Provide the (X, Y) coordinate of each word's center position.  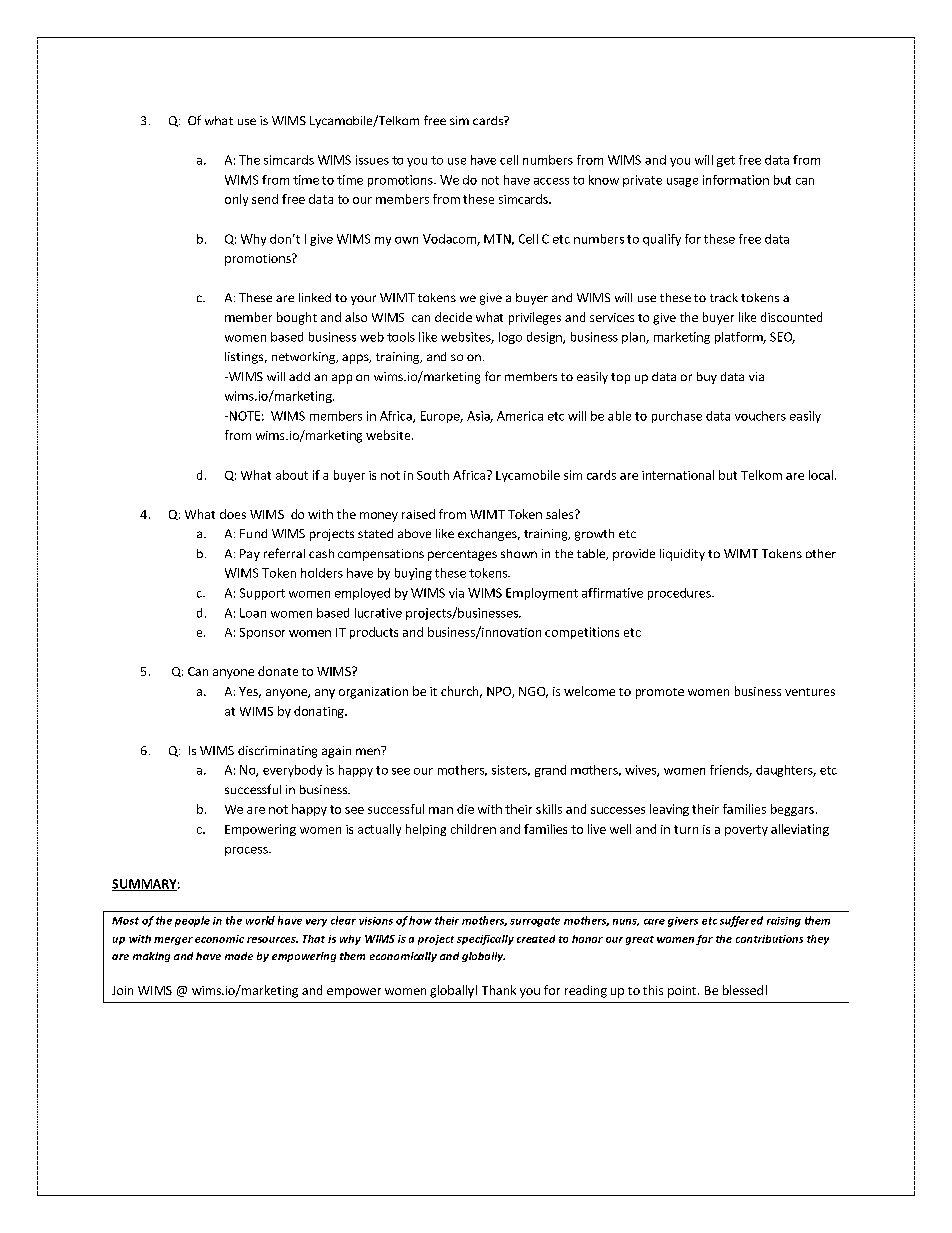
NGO (533, 692)
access (551, 181)
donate (278, 671)
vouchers (760, 416)
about (292, 475)
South (433, 475)
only (236, 200)
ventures (810, 692)
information (736, 180)
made (239, 956)
